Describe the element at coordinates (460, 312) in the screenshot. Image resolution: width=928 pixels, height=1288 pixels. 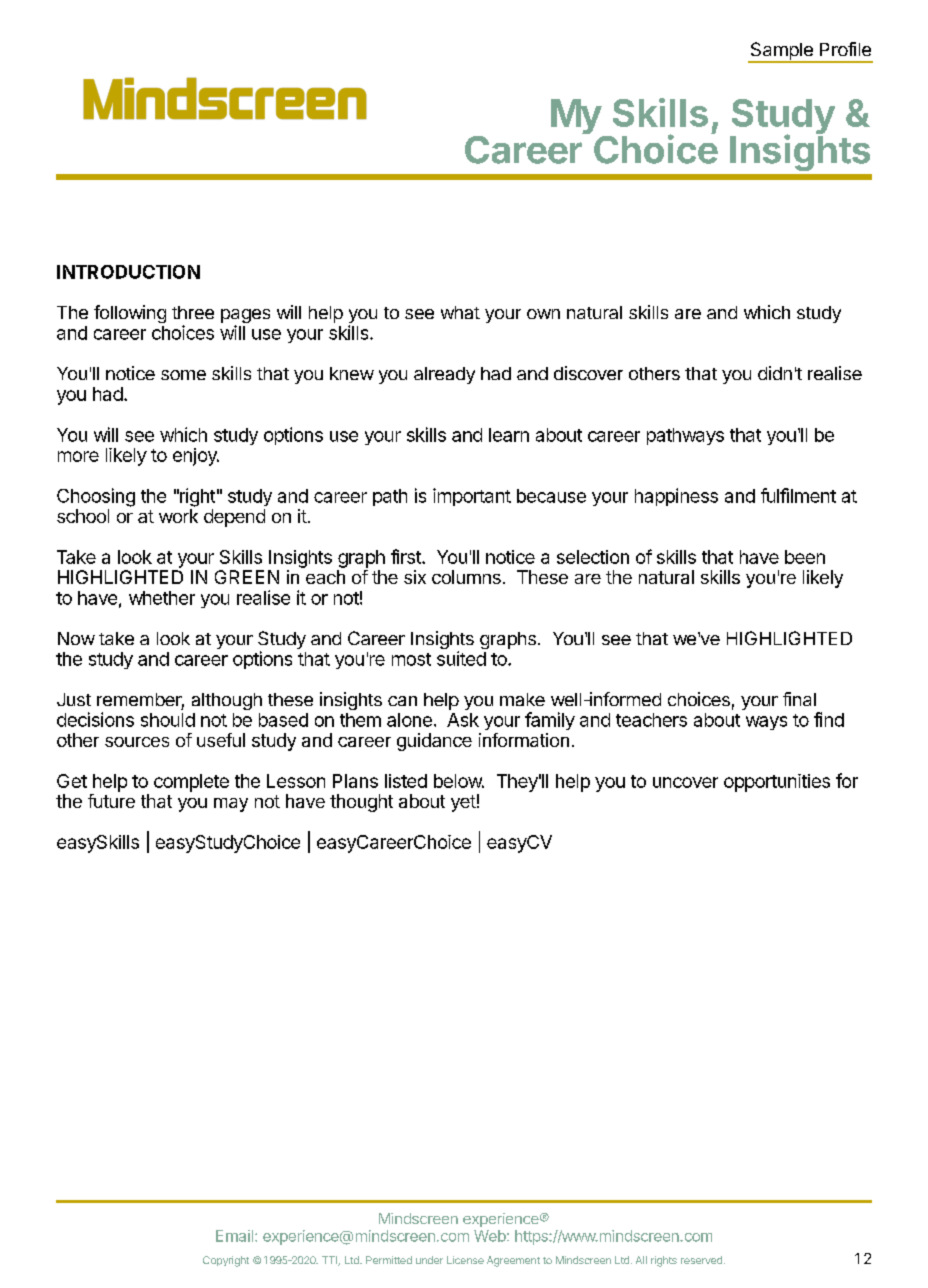
I see `what` at that location.
